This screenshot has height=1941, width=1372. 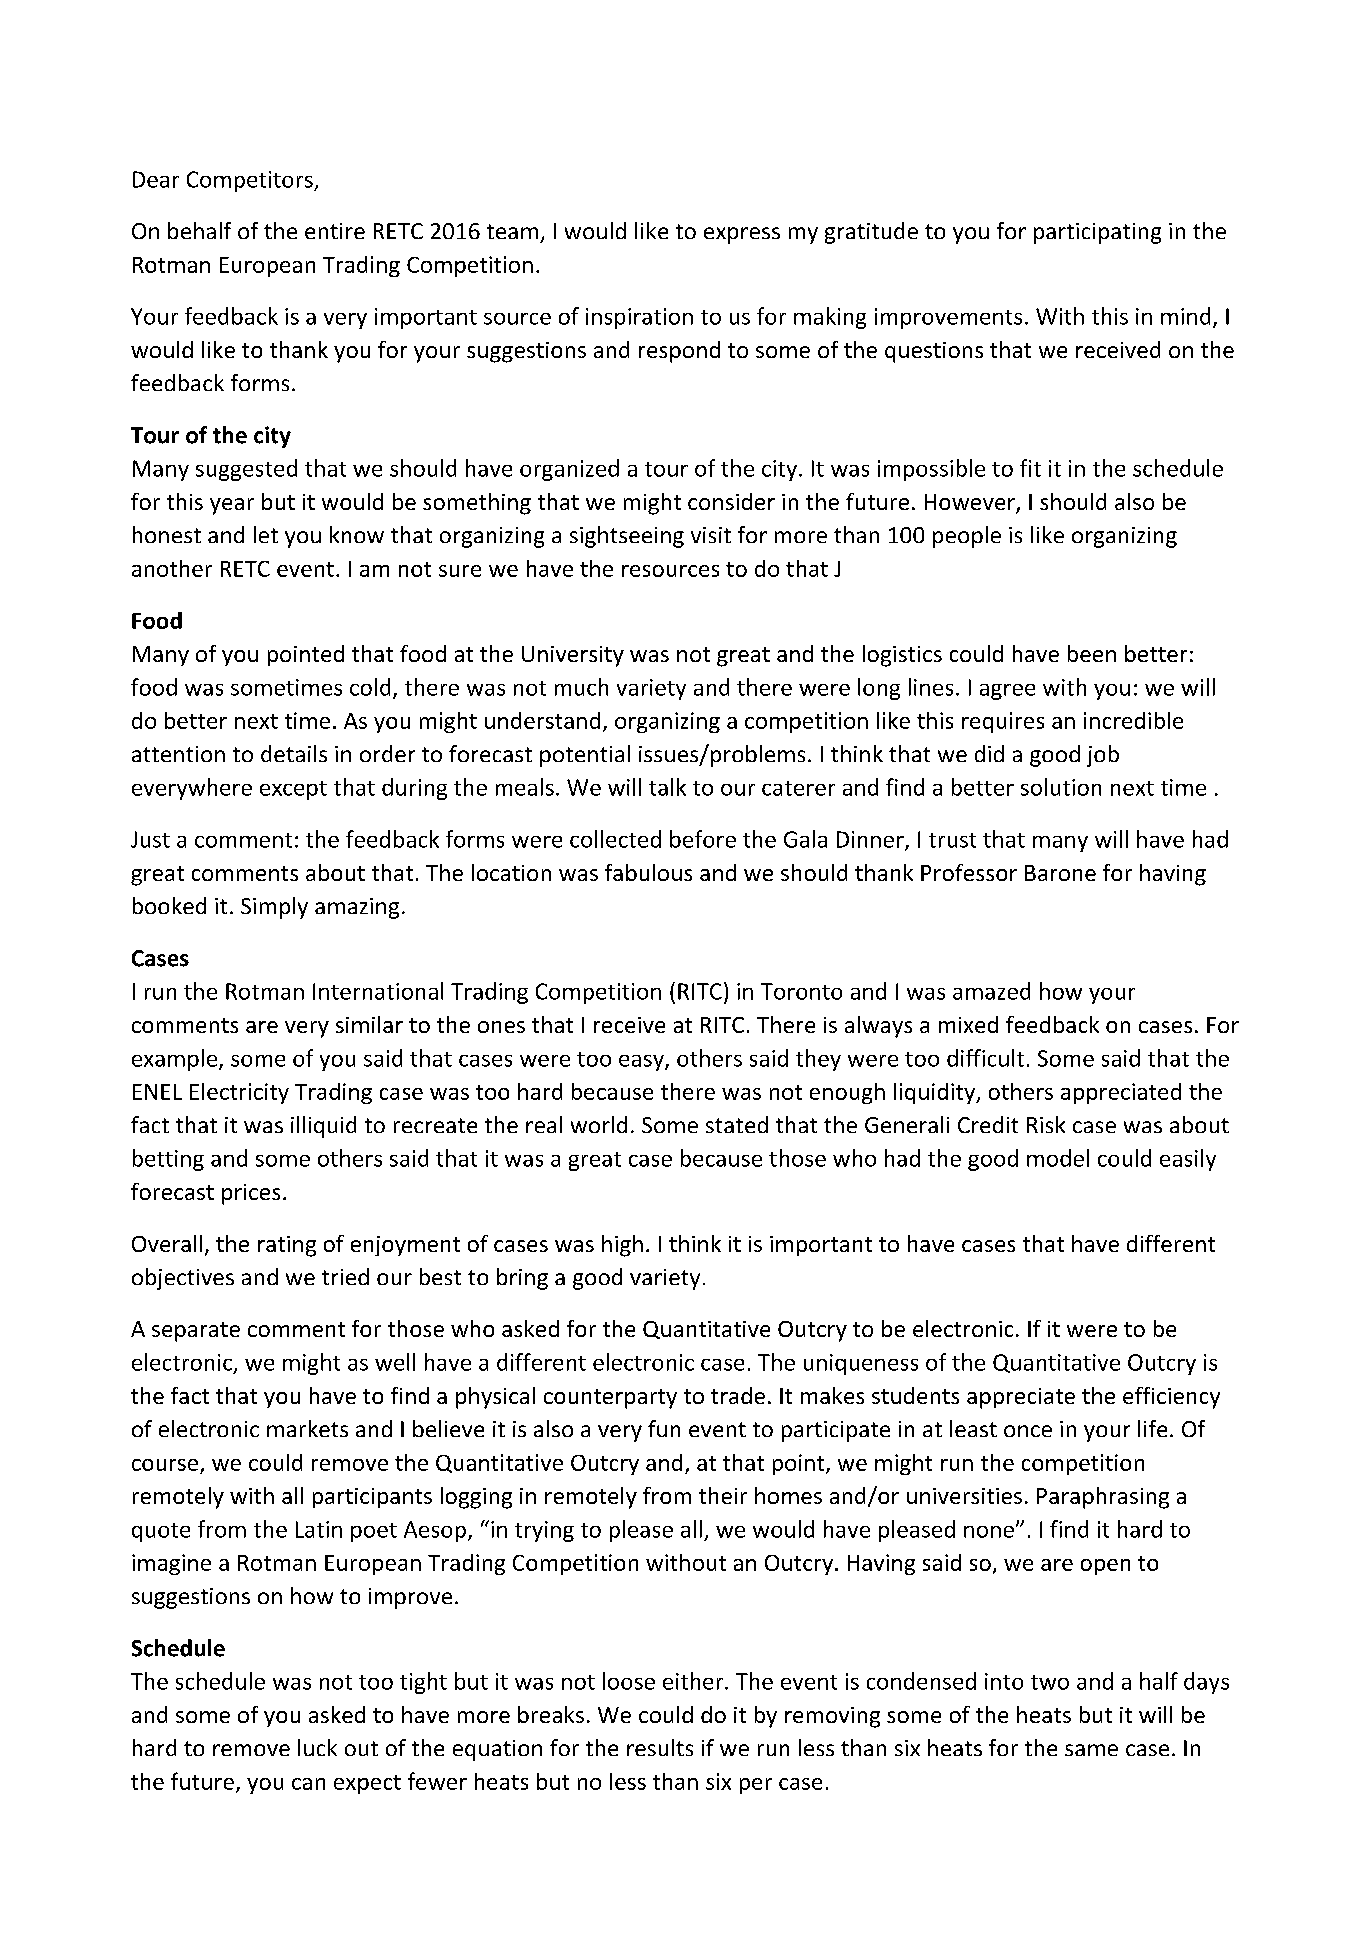 What do you see at coordinates (1097, 233) in the screenshot?
I see `participating` at bounding box center [1097, 233].
